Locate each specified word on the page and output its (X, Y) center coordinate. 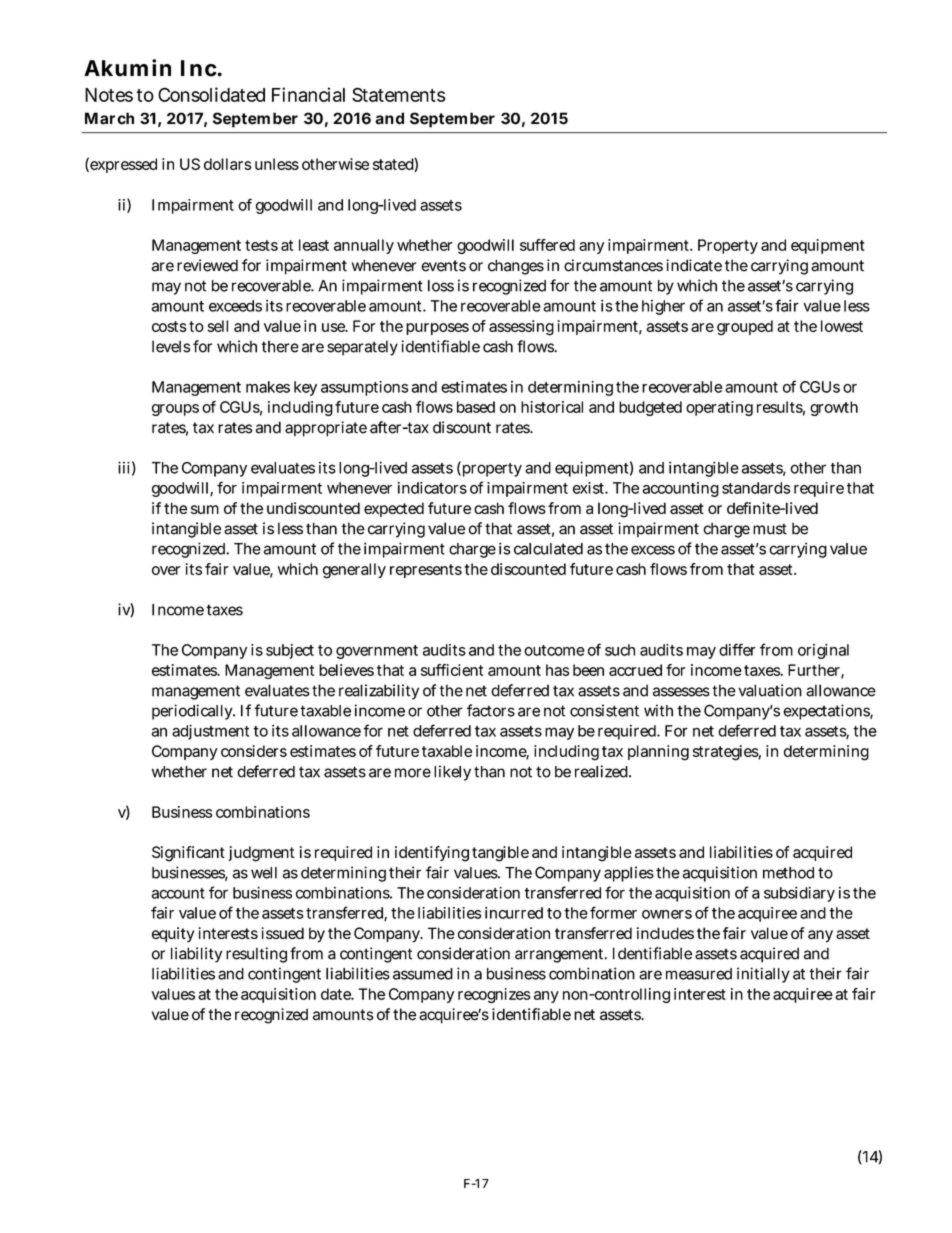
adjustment (210, 732)
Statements (399, 94)
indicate (694, 265)
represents (426, 571)
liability (196, 955)
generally (354, 571)
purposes (437, 329)
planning (658, 753)
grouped (745, 328)
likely (452, 773)
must (770, 529)
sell (218, 326)
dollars (228, 164)
